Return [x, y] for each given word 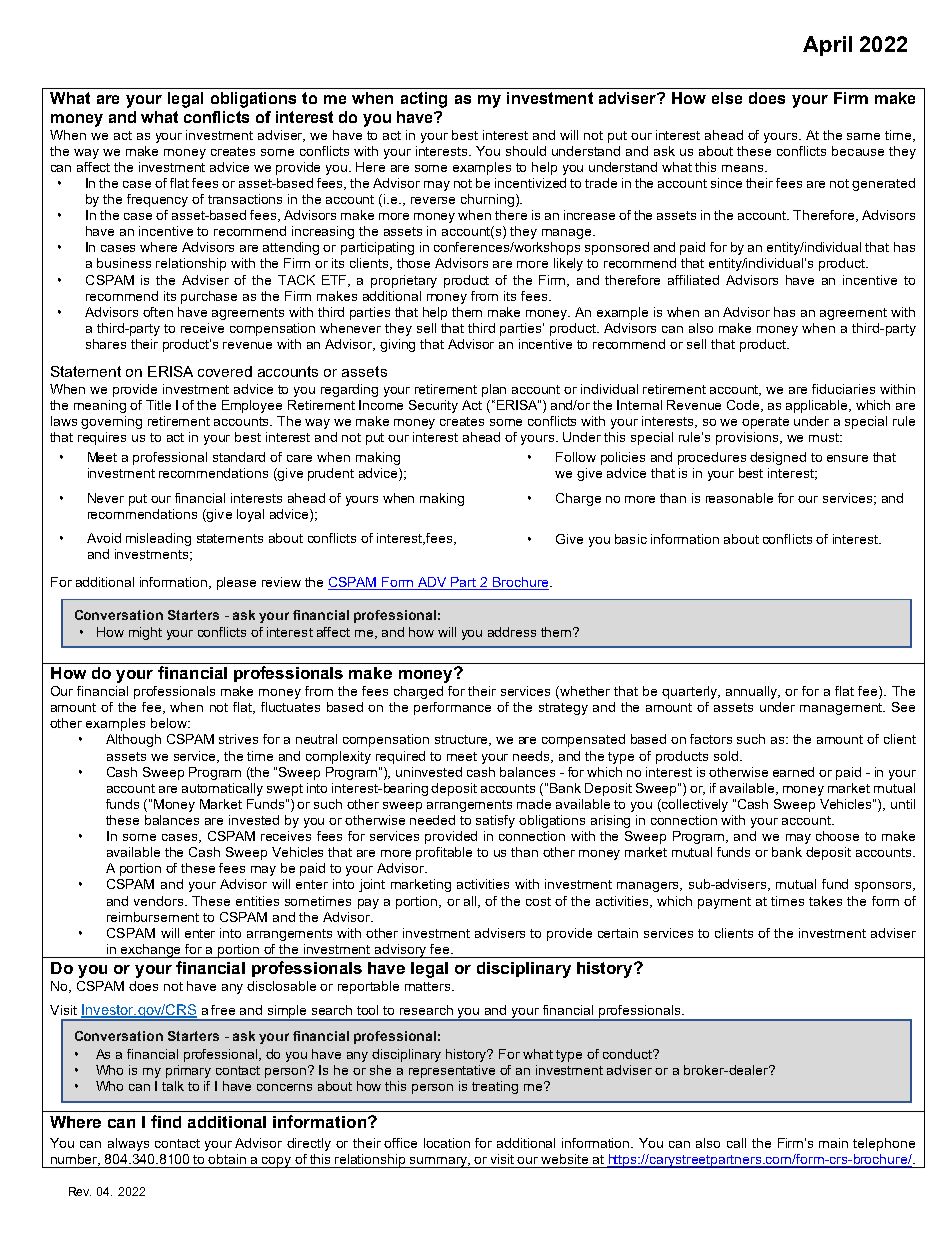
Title [158, 405]
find [166, 1121]
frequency [157, 200]
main [833, 1143]
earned [793, 772]
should [526, 151]
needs [533, 757]
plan [494, 390]
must [825, 437]
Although [133, 740]
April [827, 46]
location [447, 1143]
